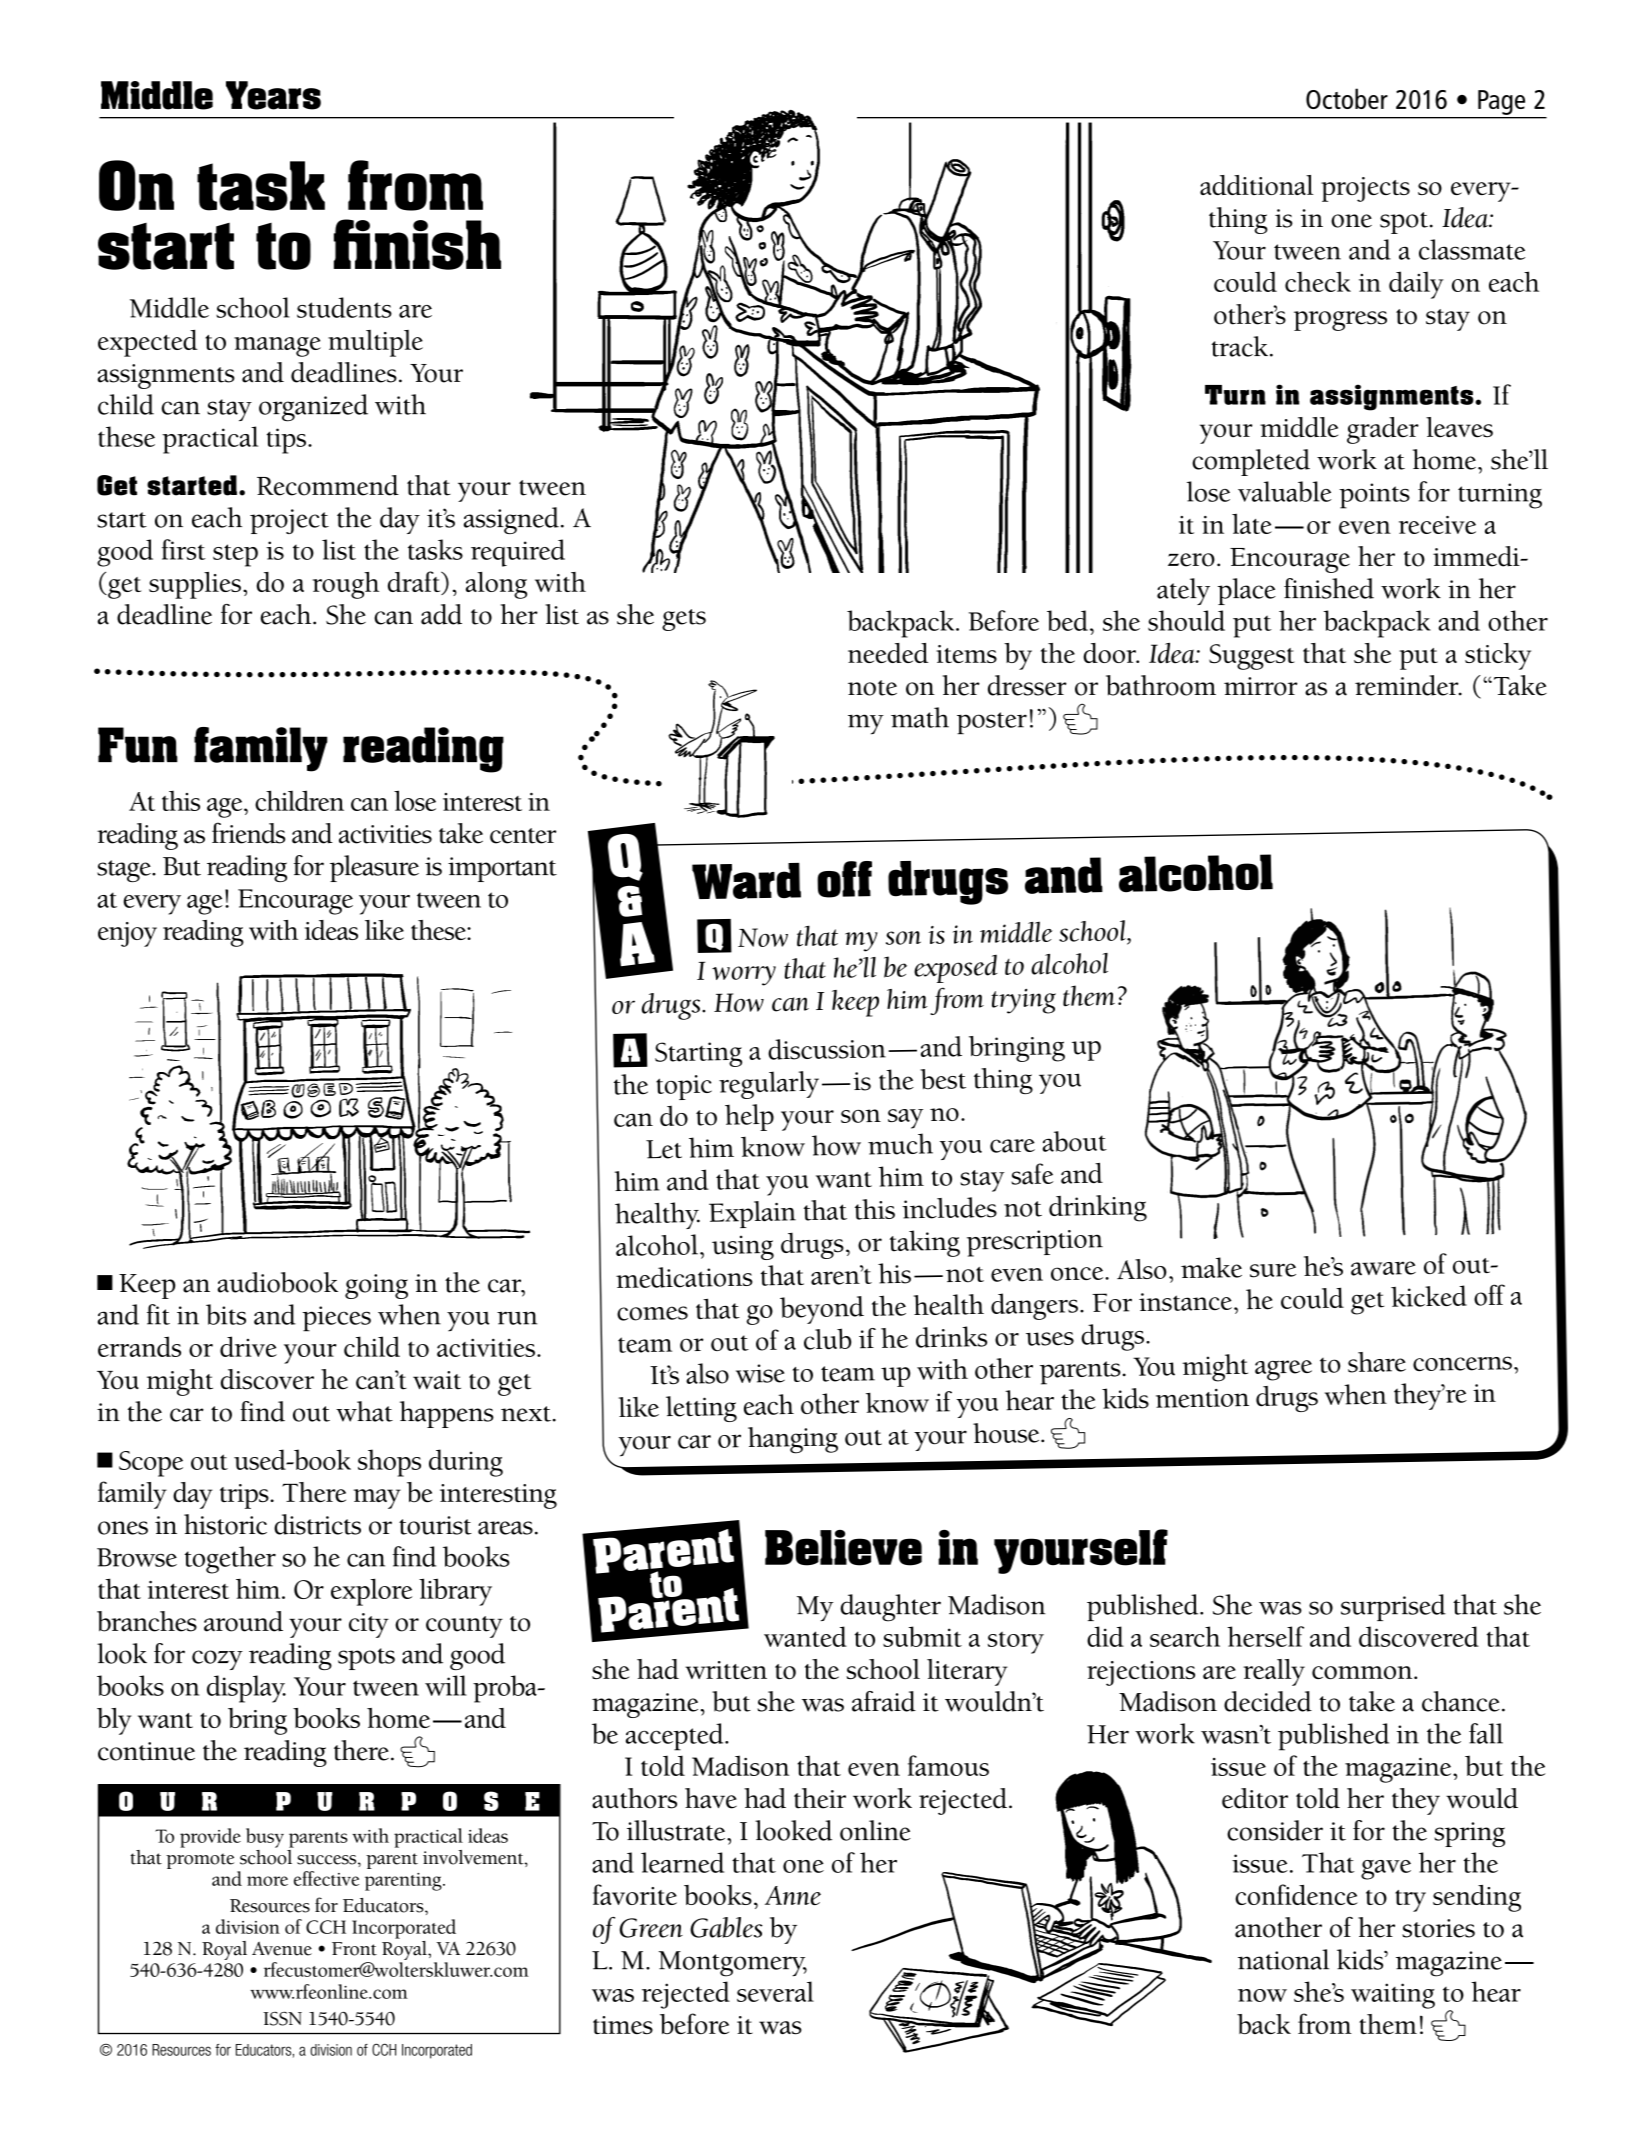 This screenshot has height=2130, width=1646. What do you see at coordinates (1374, 496) in the screenshot?
I see `points` at bounding box center [1374, 496].
